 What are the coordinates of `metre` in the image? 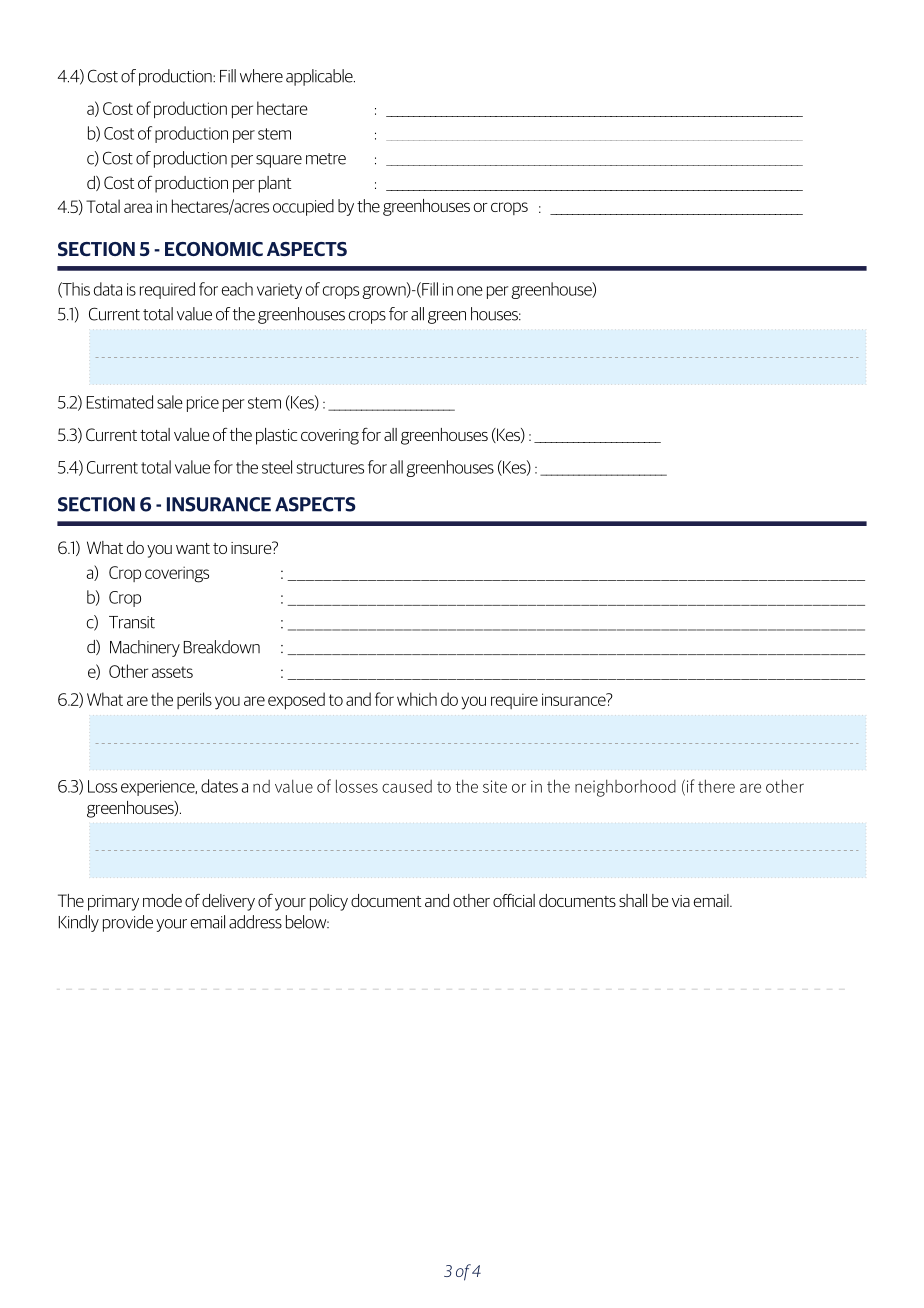 It's located at (326, 159).
